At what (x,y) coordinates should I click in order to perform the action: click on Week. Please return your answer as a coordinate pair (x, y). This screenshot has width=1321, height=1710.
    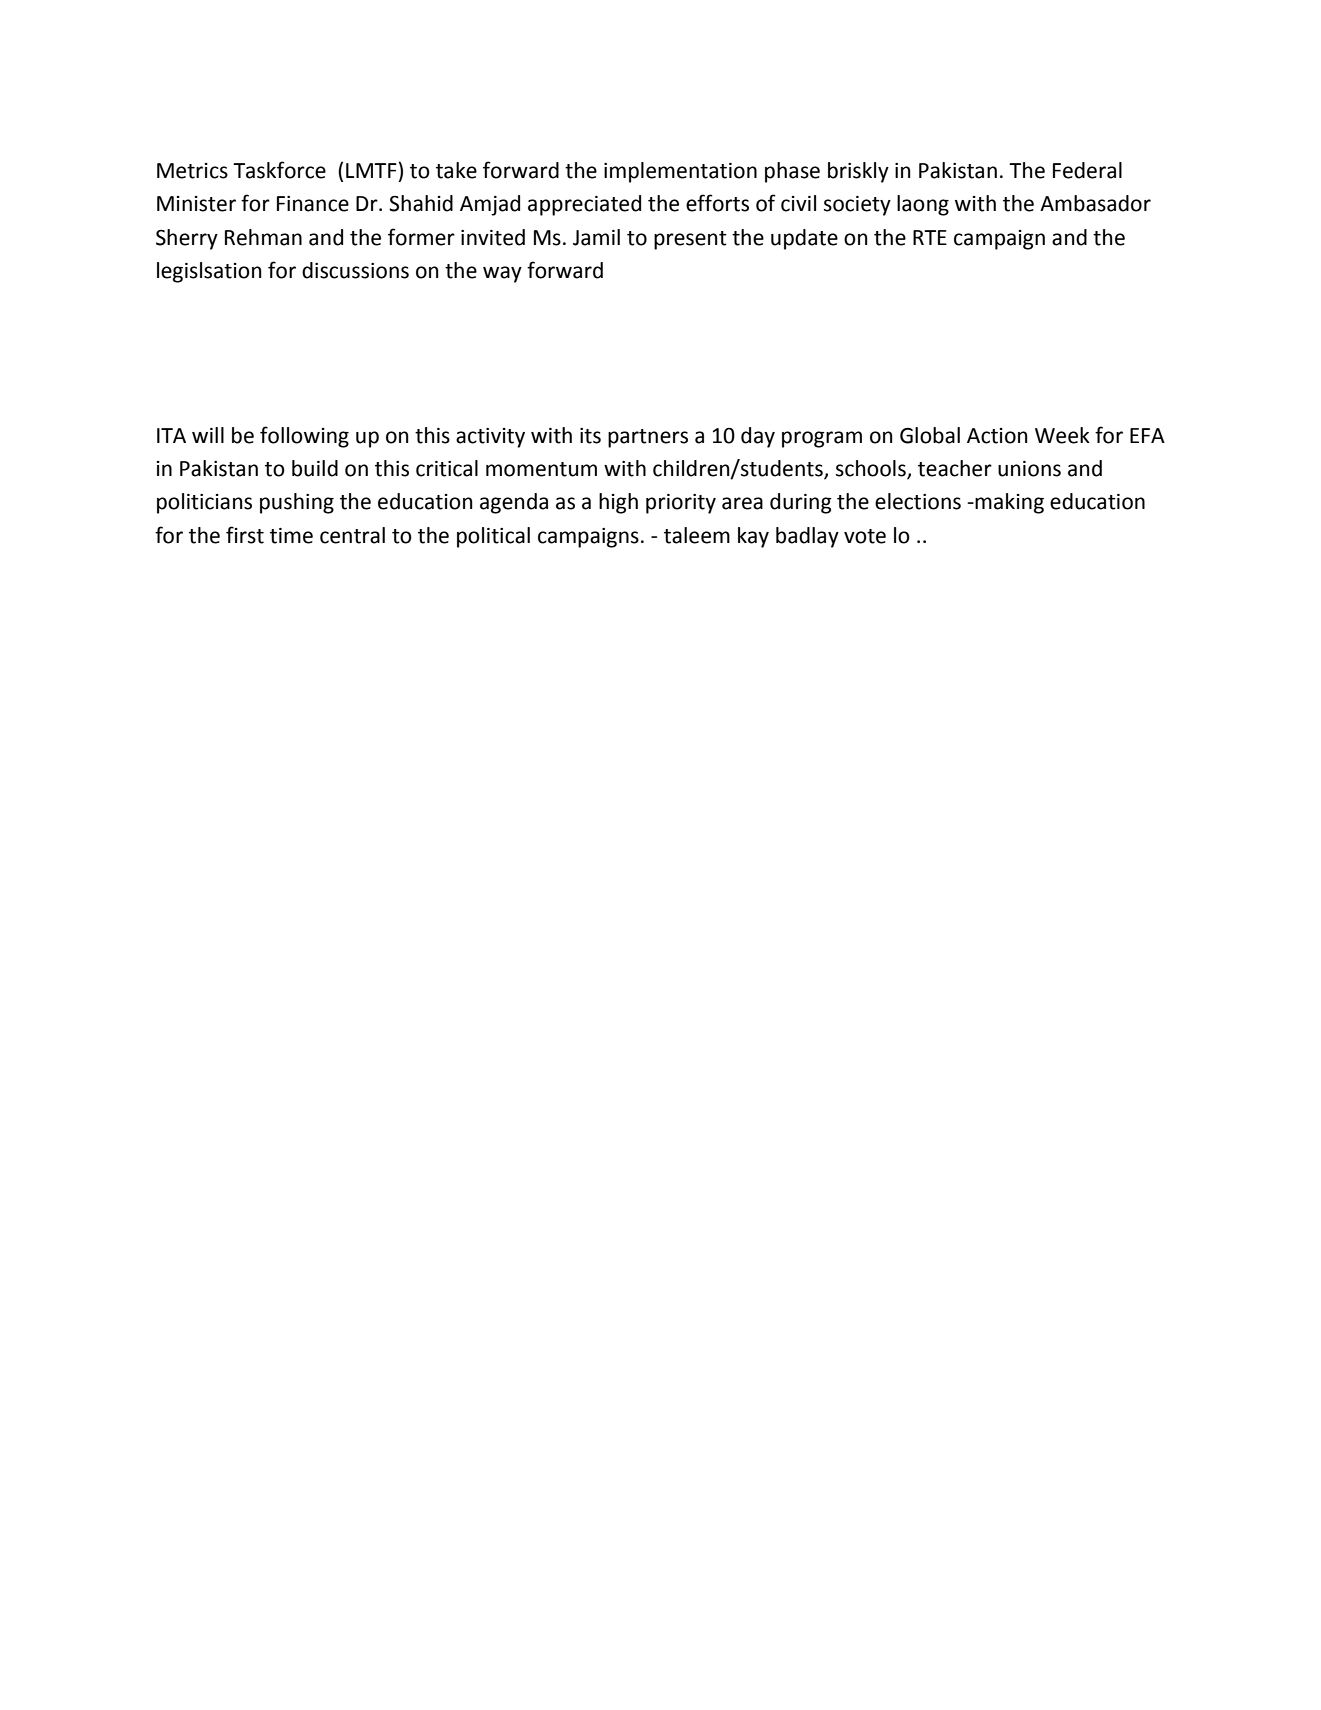
    Looking at the image, I should click on (1062, 435).
